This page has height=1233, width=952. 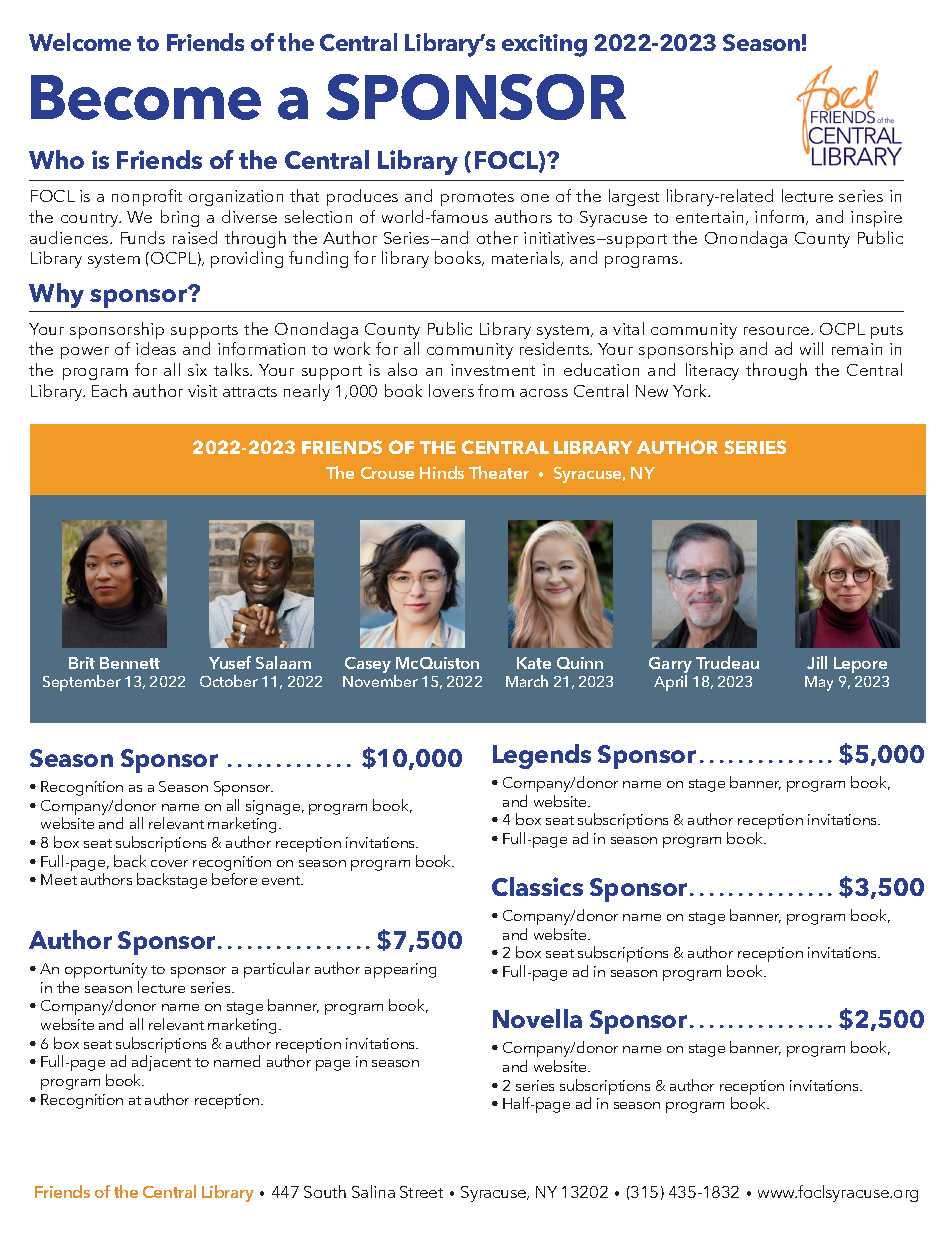 What do you see at coordinates (534, 663) in the page?
I see `Kate` at bounding box center [534, 663].
